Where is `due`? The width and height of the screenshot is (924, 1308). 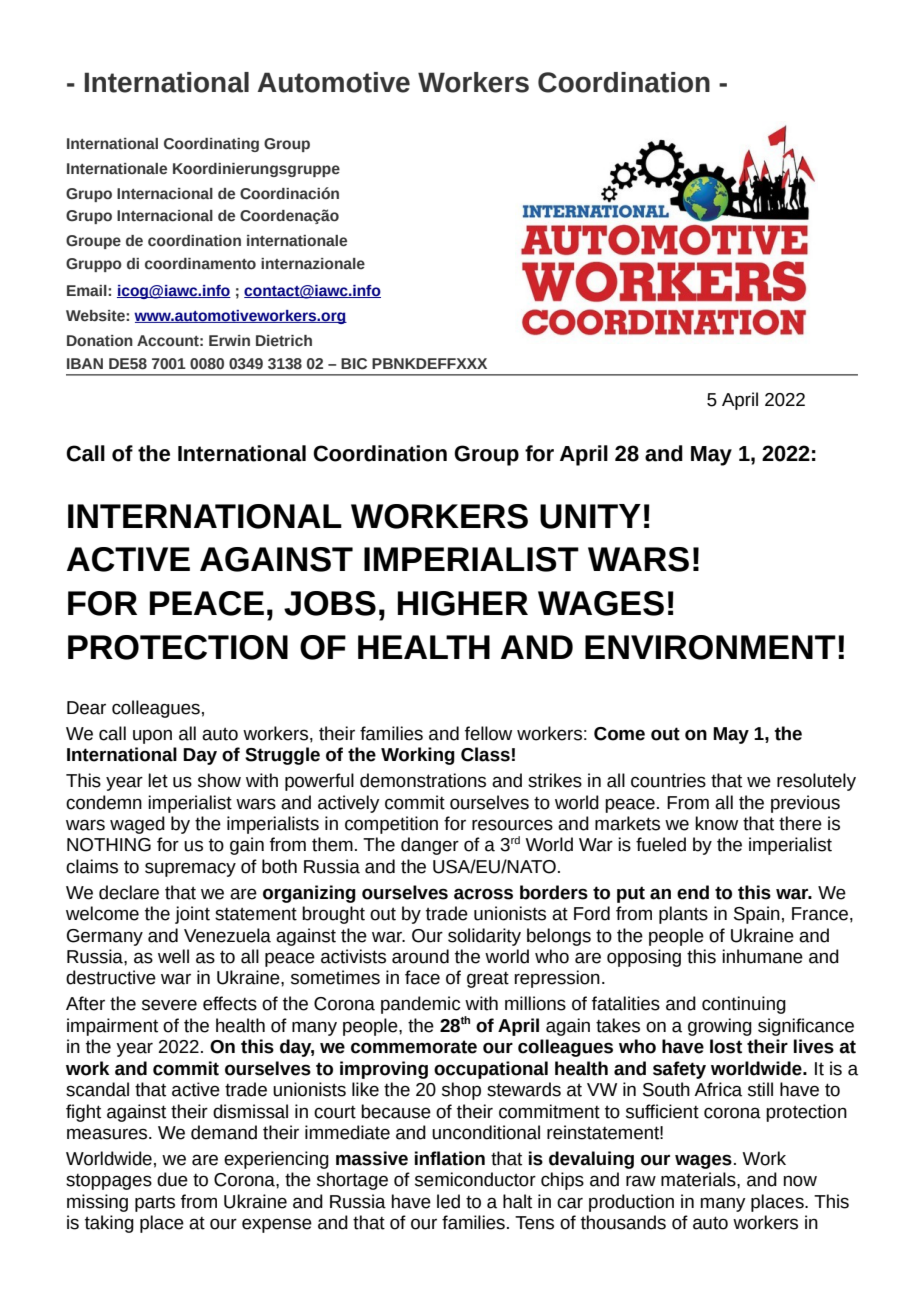
due is located at coordinates (172, 1179).
